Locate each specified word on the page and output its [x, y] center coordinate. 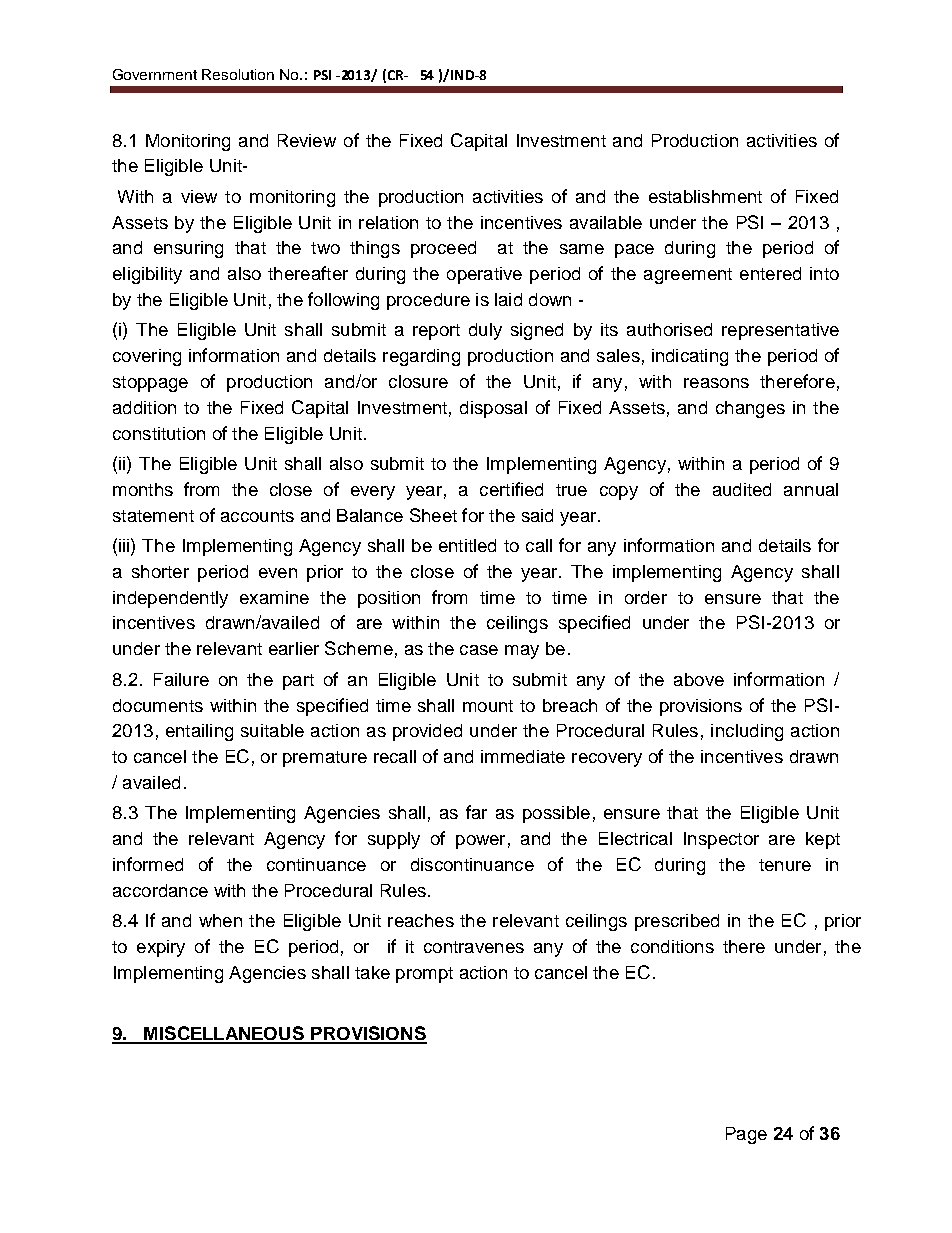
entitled [467, 545]
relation [388, 222]
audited [742, 489]
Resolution [238, 74]
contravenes [474, 947]
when [220, 920]
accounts [257, 516]
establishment [705, 196]
